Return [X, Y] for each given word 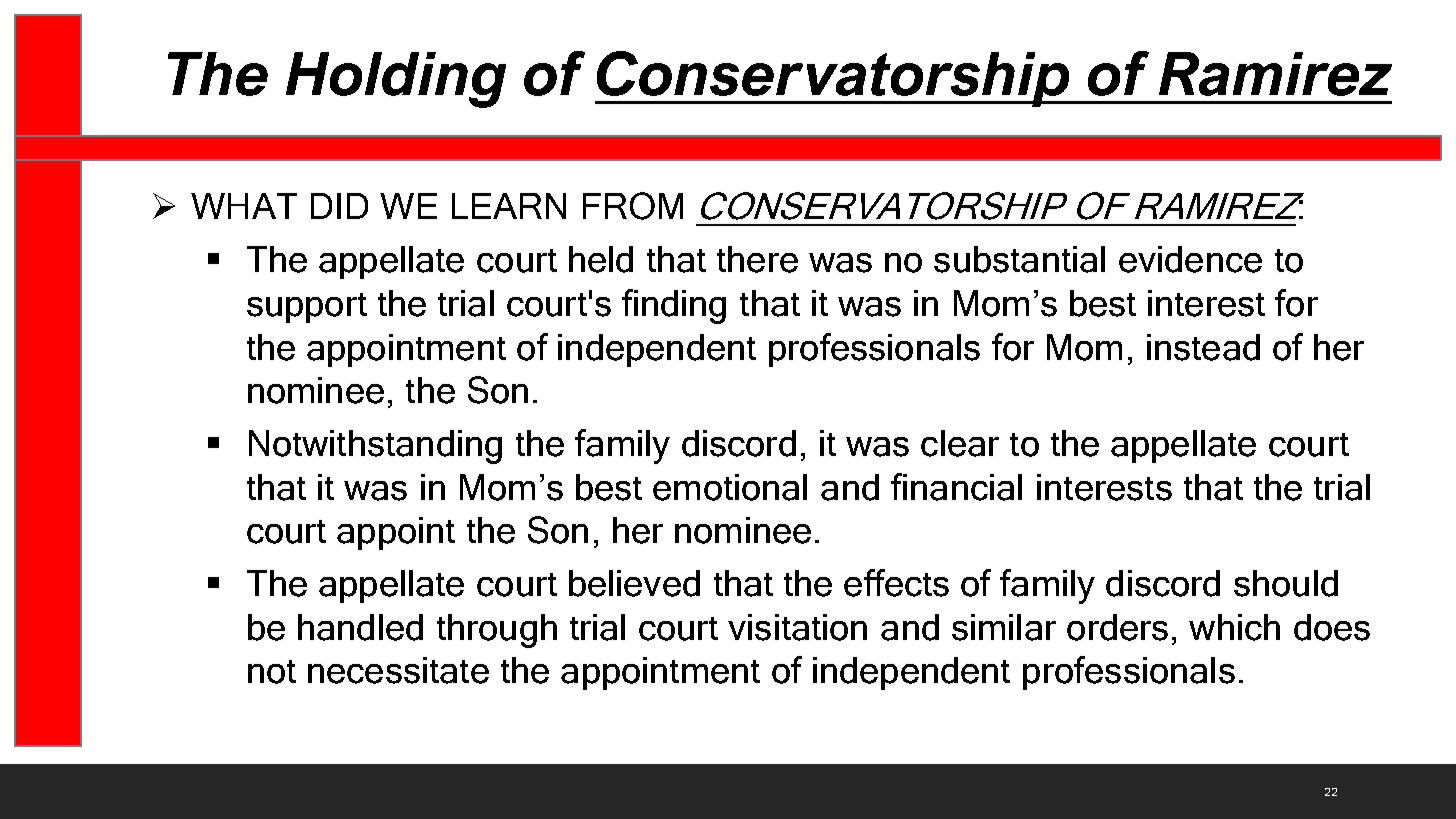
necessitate [398, 670]
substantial [1019, 259]
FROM [633, 206]
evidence [1190, 259]
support [307, 308]
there [757, 259]
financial [956, 487]
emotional [730, 487]
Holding [396, 80]
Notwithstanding [375, 447]
